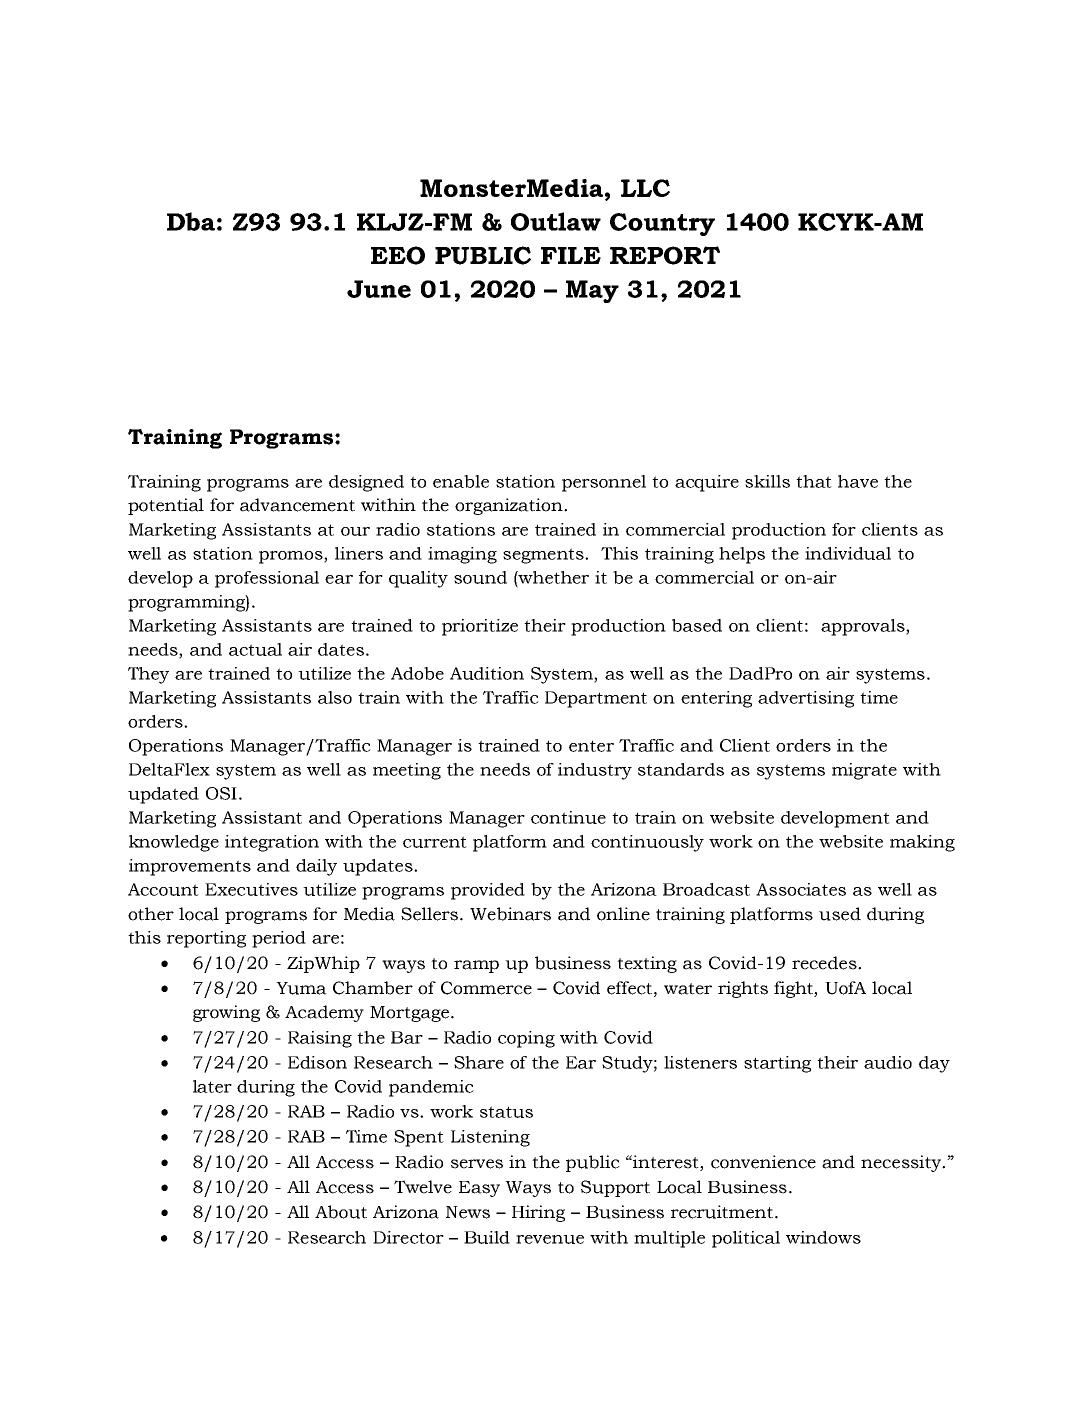 This page has height=1410, width=1090. What do you see at coordinates (662, 224) in the page?
I see `Country` at bounding box center [662, 224].
